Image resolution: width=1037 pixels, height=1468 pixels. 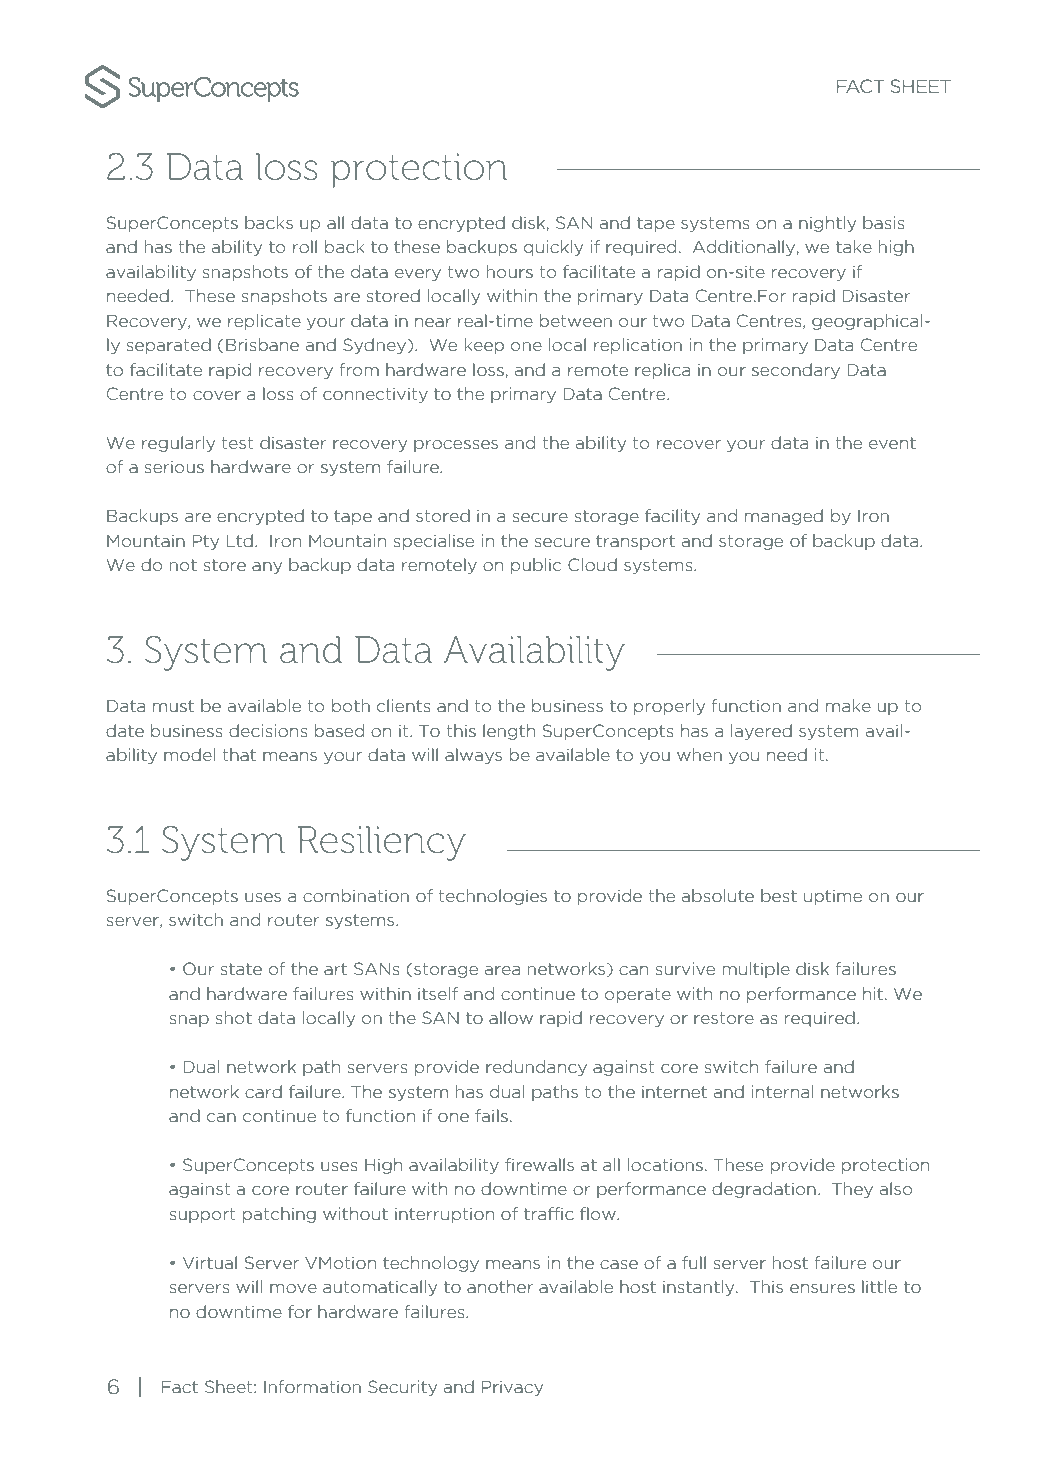 I want to click on layered, so click(x=761, y=732).
